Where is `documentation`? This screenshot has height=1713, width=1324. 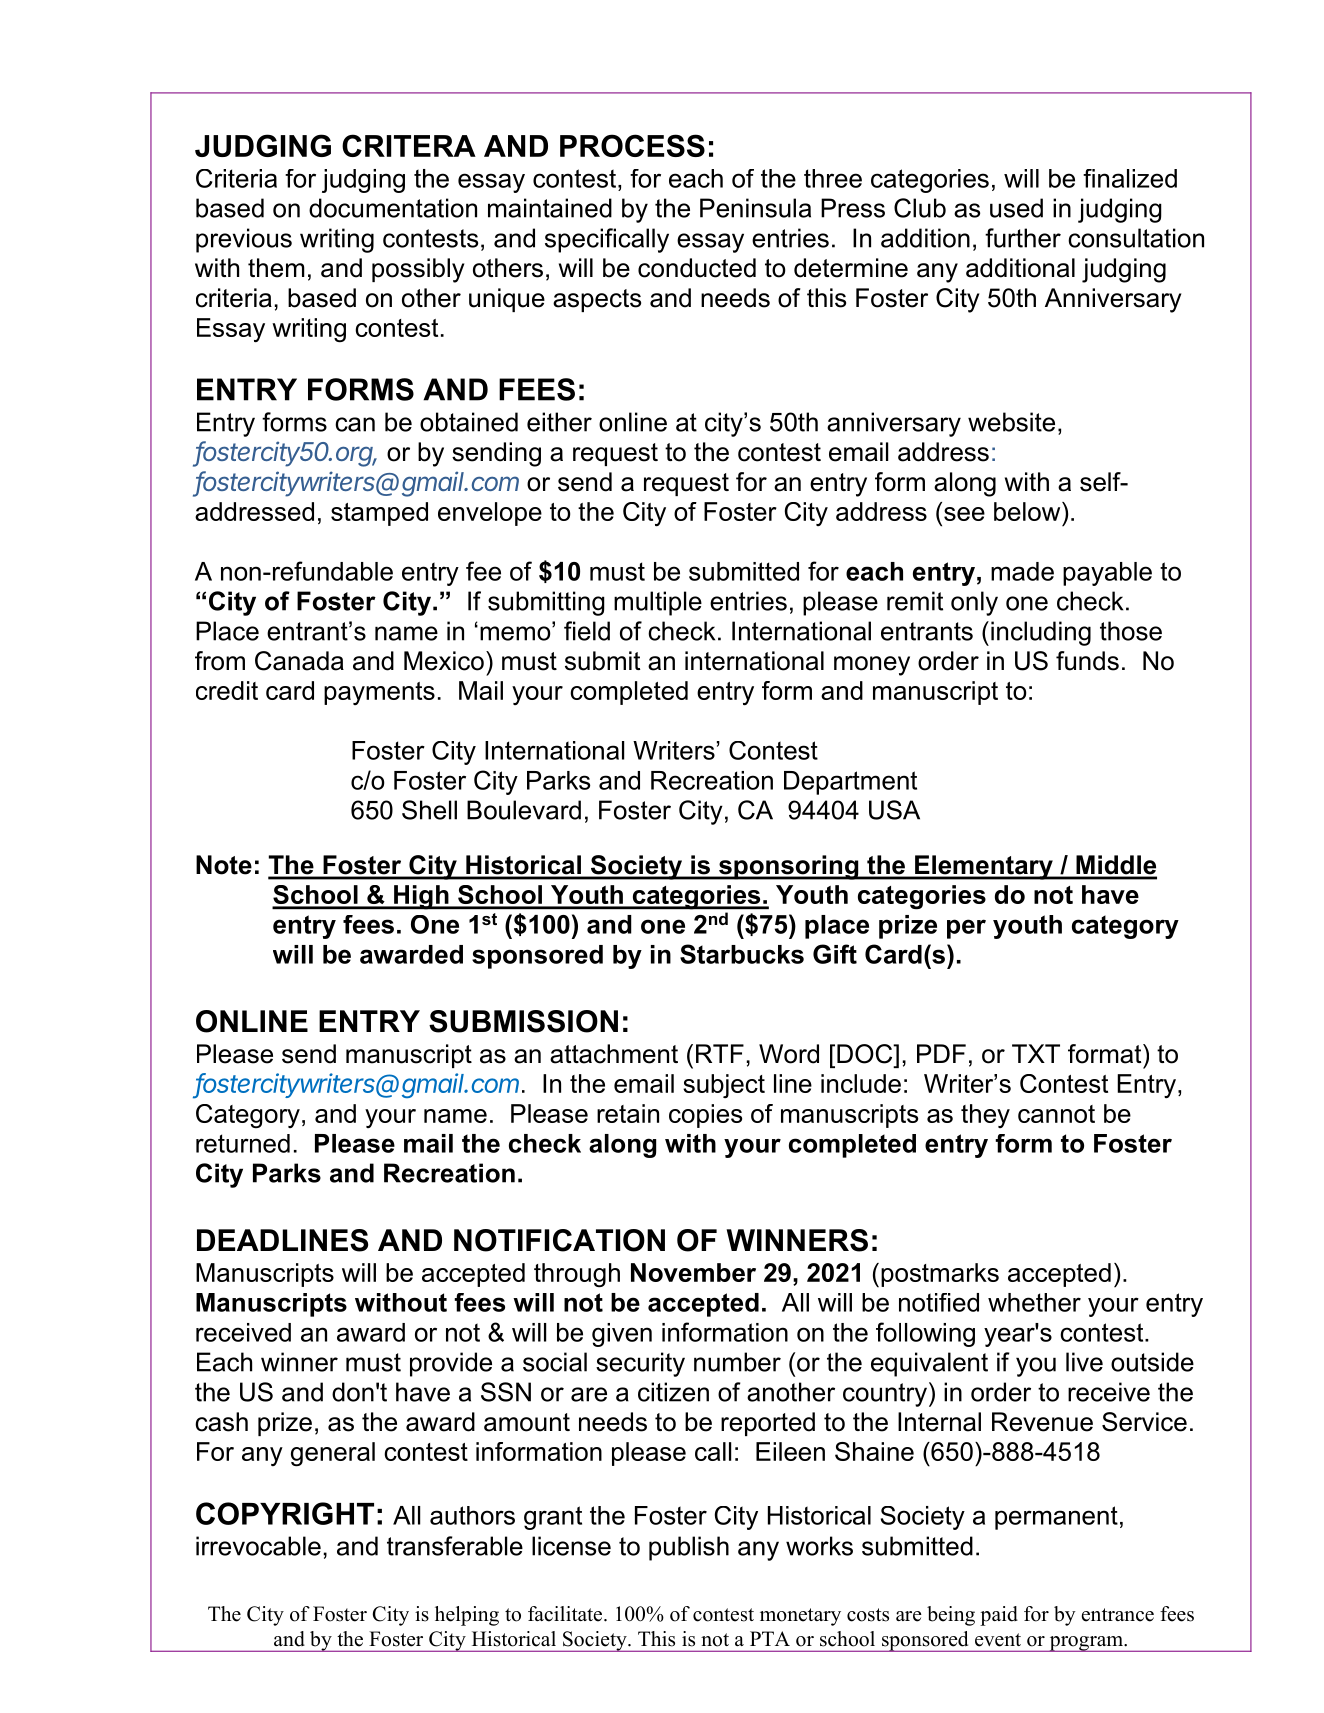 documentation is located at coordinates (393, 208).
